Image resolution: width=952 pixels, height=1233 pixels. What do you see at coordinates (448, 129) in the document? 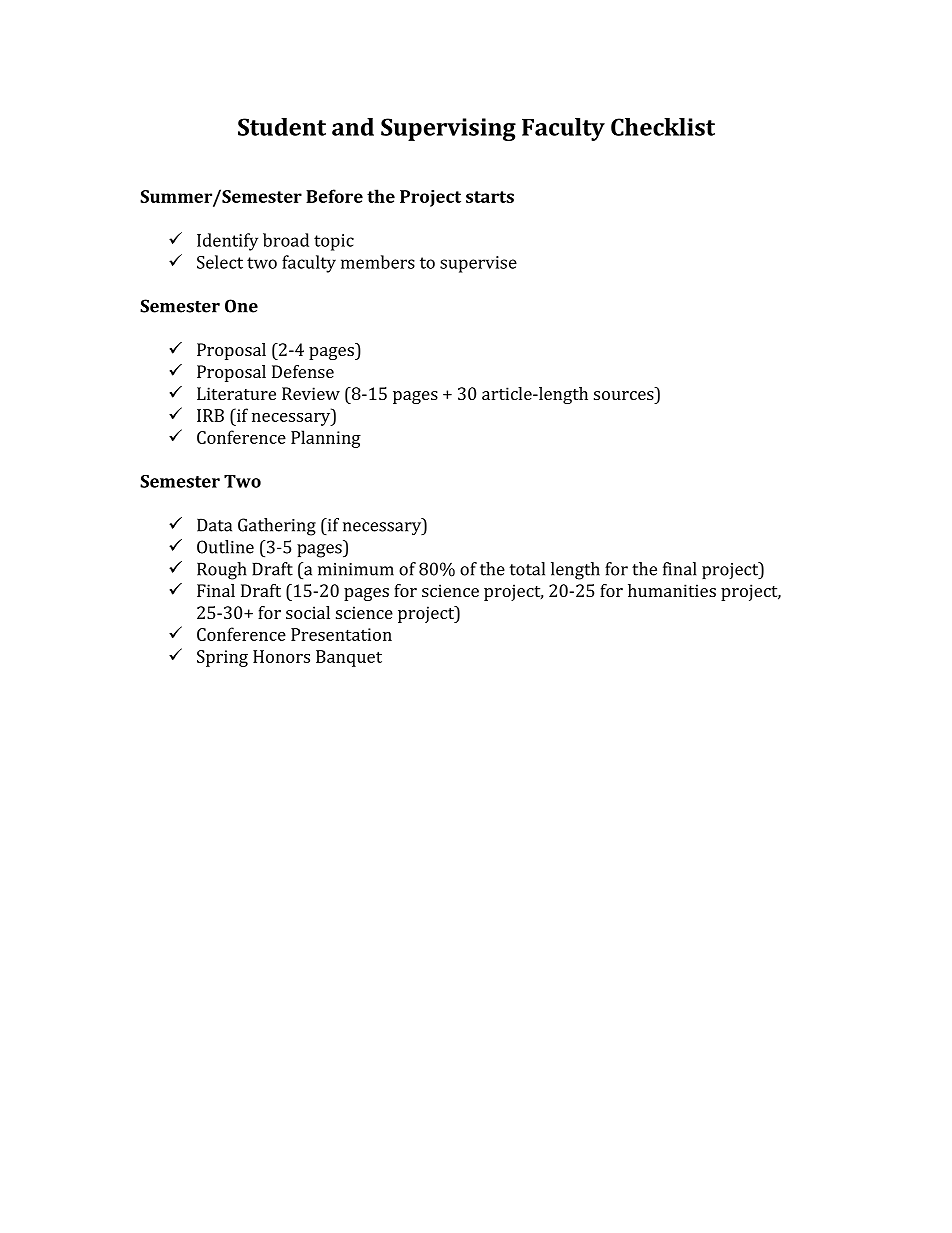
I see `Supervising` at bounding box center [448, 129].
